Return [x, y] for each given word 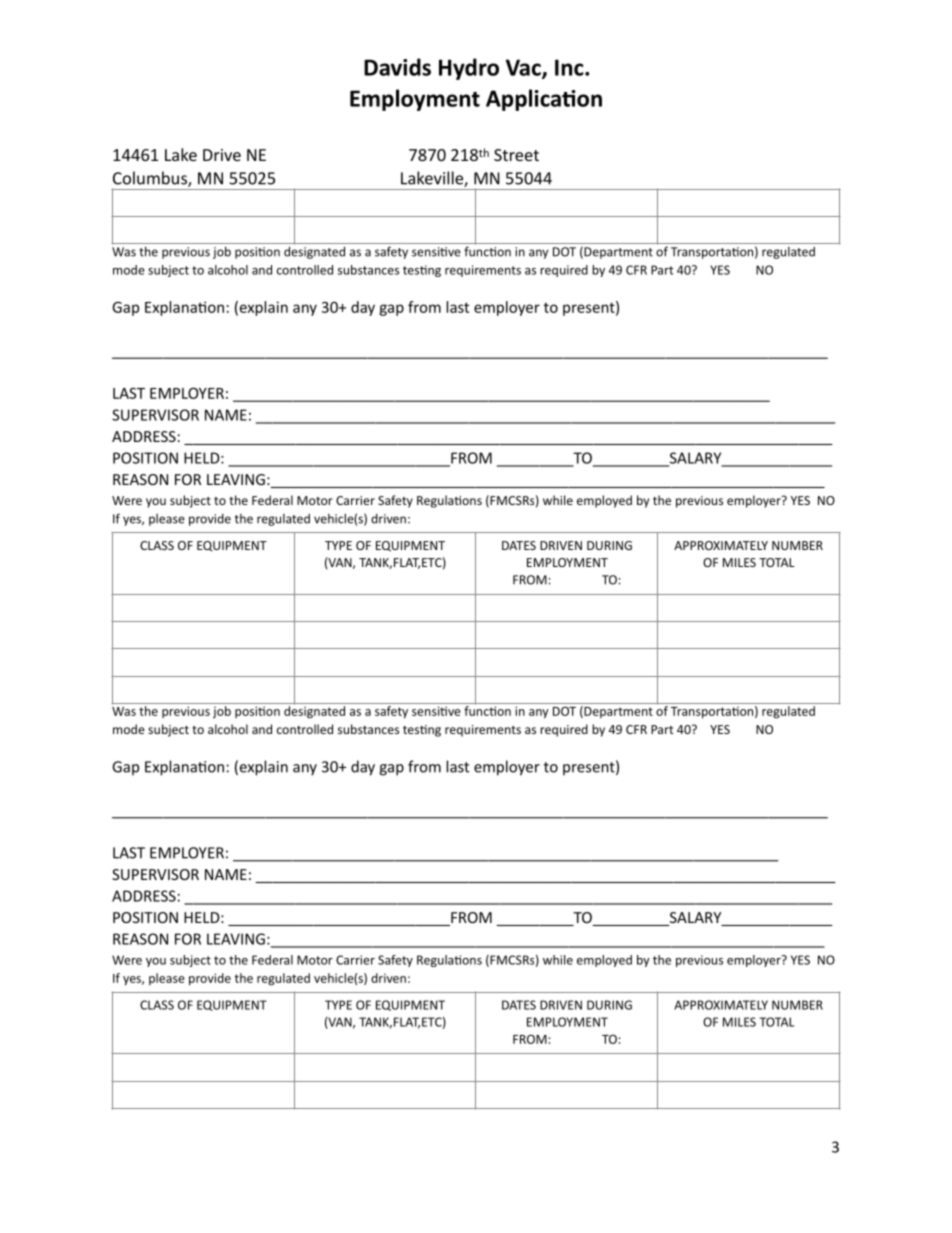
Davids [397, 67]
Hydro [469, 69]
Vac [524, 68]
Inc [570, 67]
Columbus [151, 179]
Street [516, 155]
